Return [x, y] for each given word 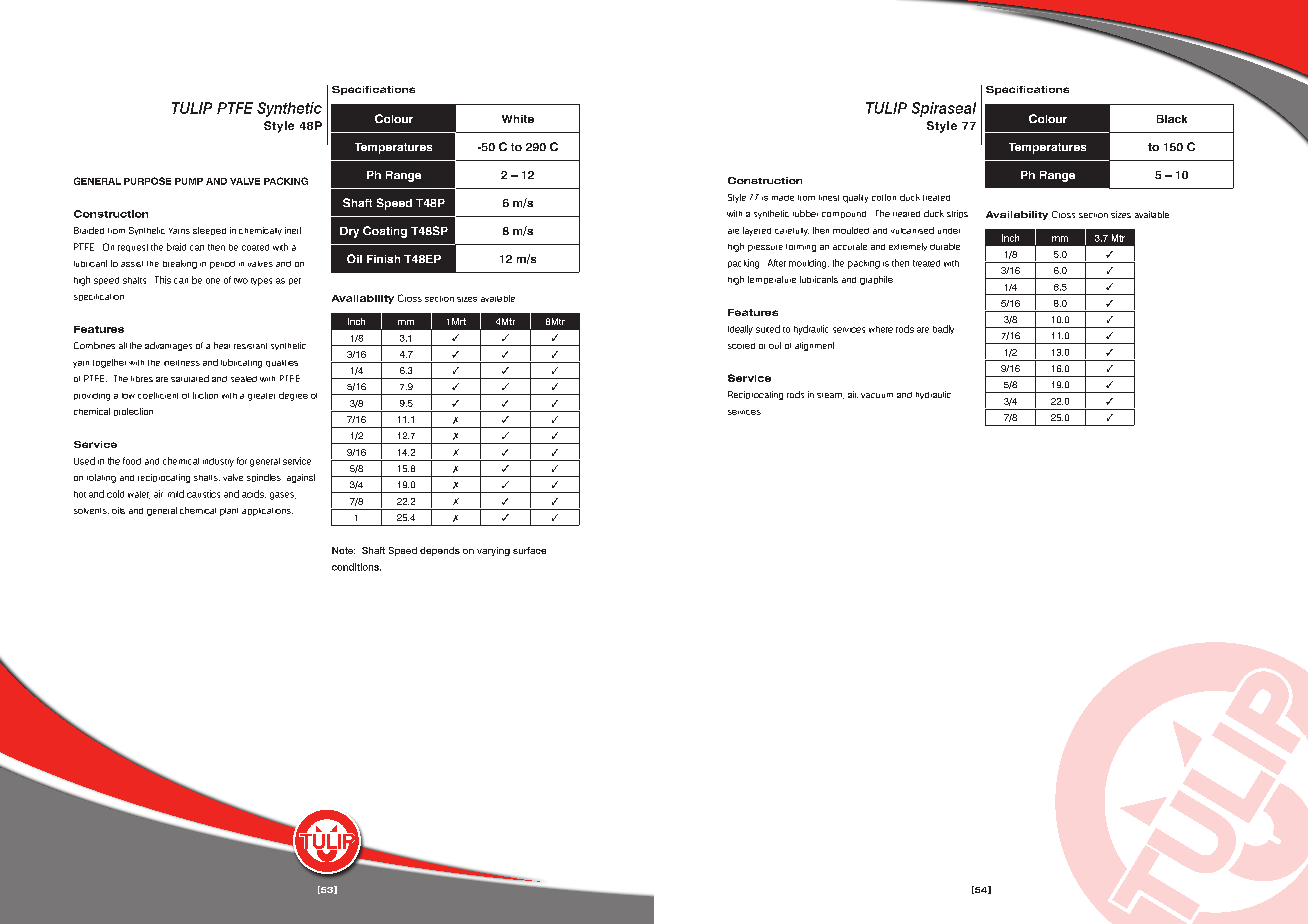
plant [229, 512]
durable [945, 246]
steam [830, 396]
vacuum [877, 395]
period [222, 265]
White [518, 119]
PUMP [189, 181]
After [777, 263]
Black [1172, 119]
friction [205, 395]
